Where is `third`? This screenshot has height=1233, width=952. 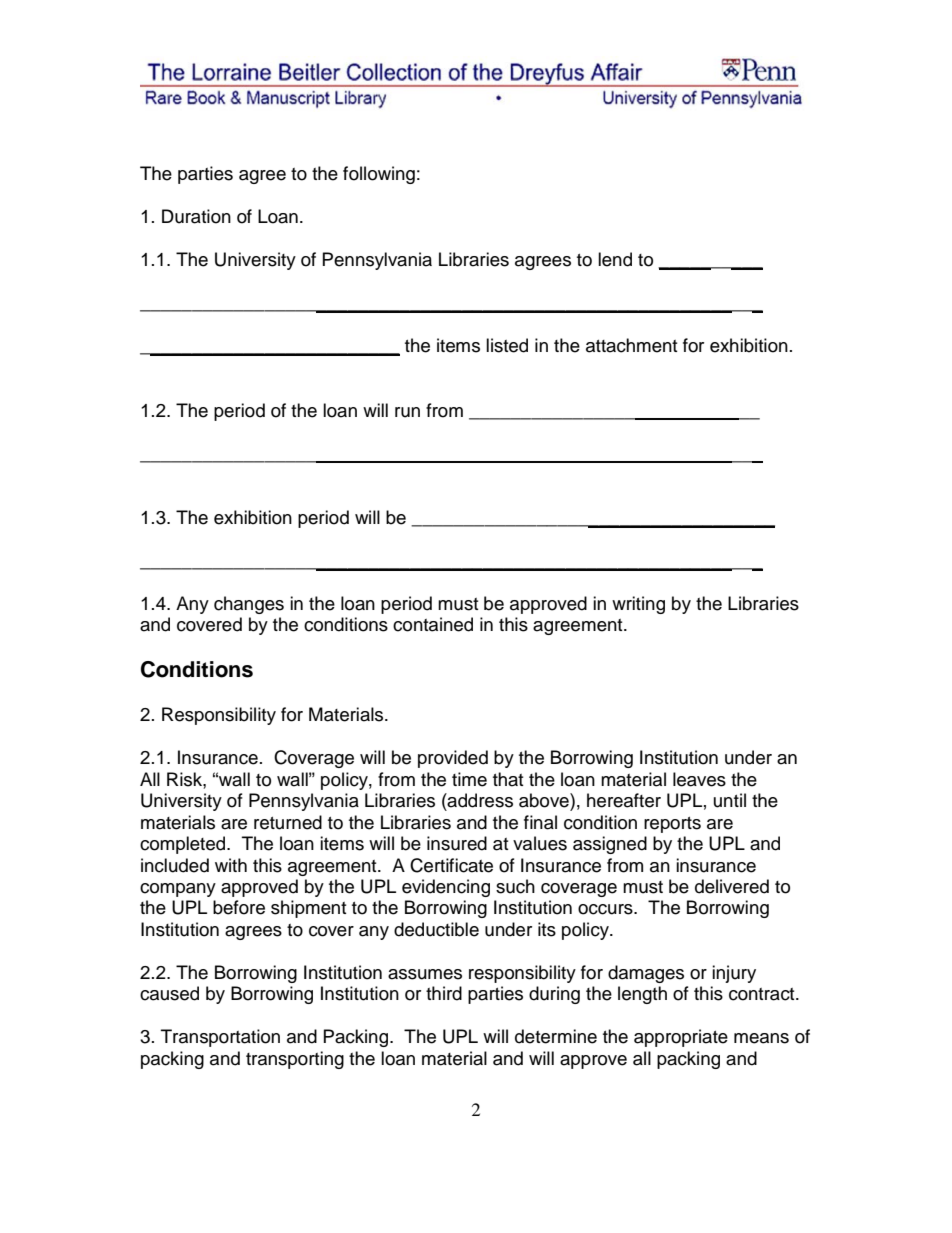 third is located at coordinates (444, 993).
